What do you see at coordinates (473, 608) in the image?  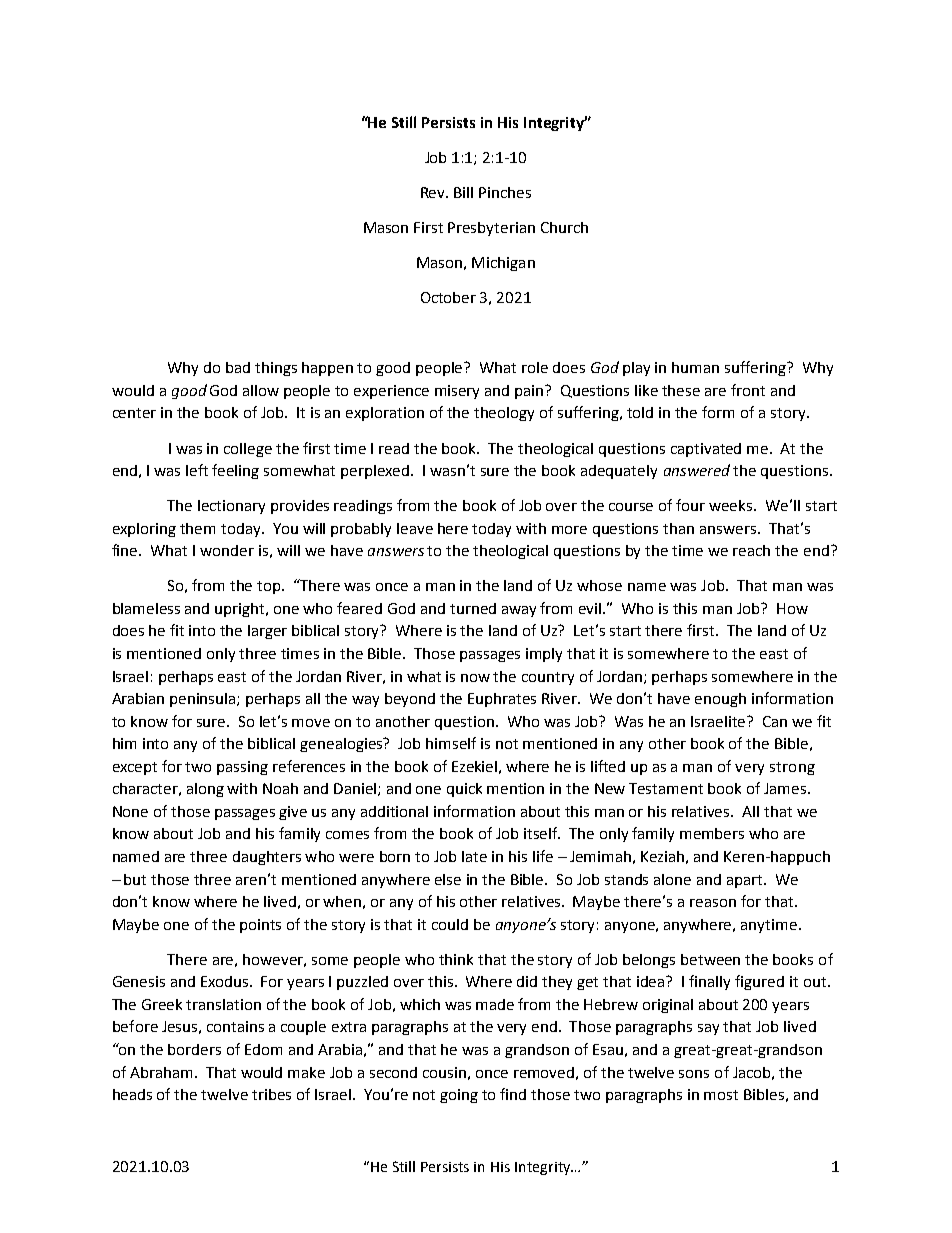 I see `turned` at bounding box center [473, 608].
